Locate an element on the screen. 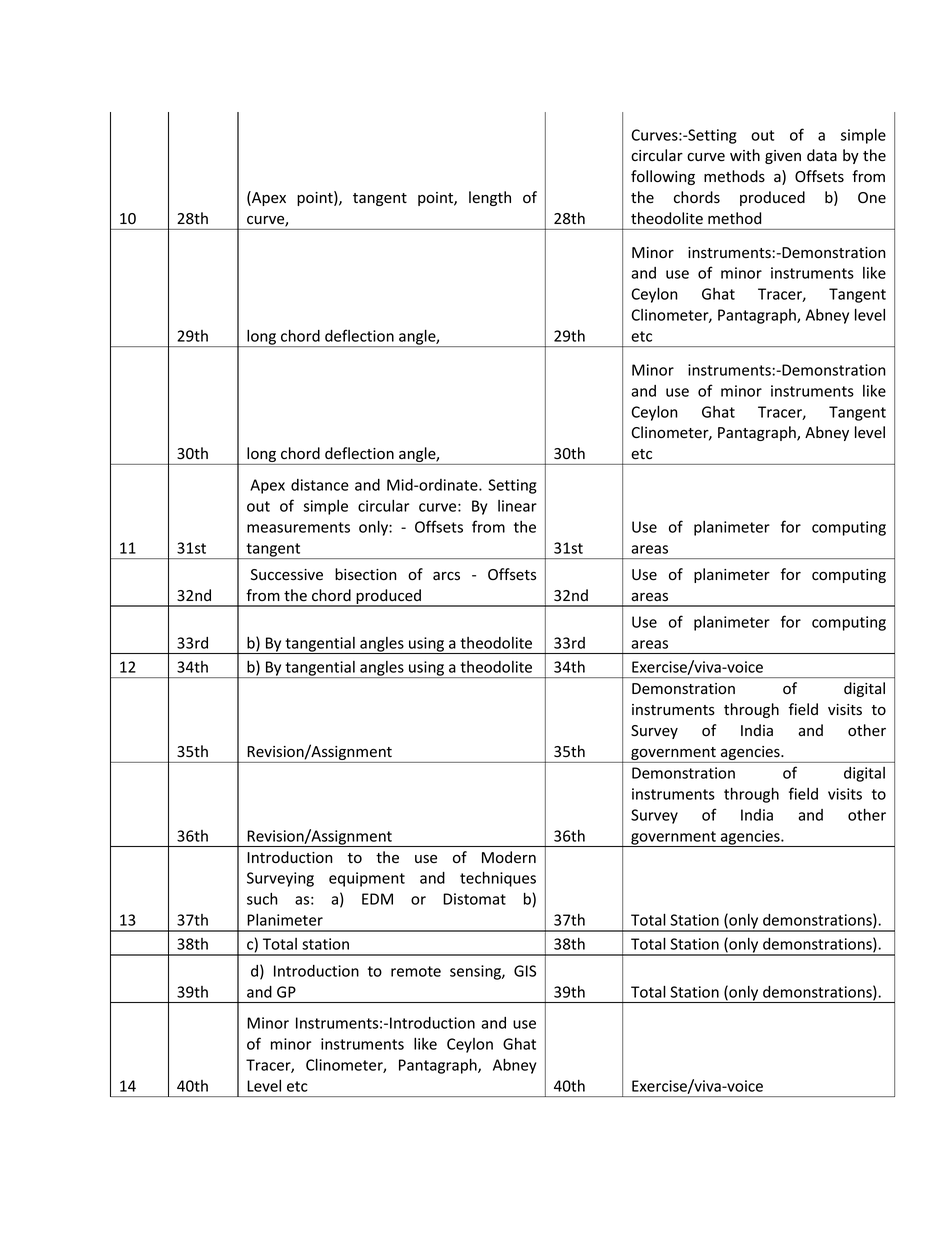  One is located at coordinates (872, 198).
